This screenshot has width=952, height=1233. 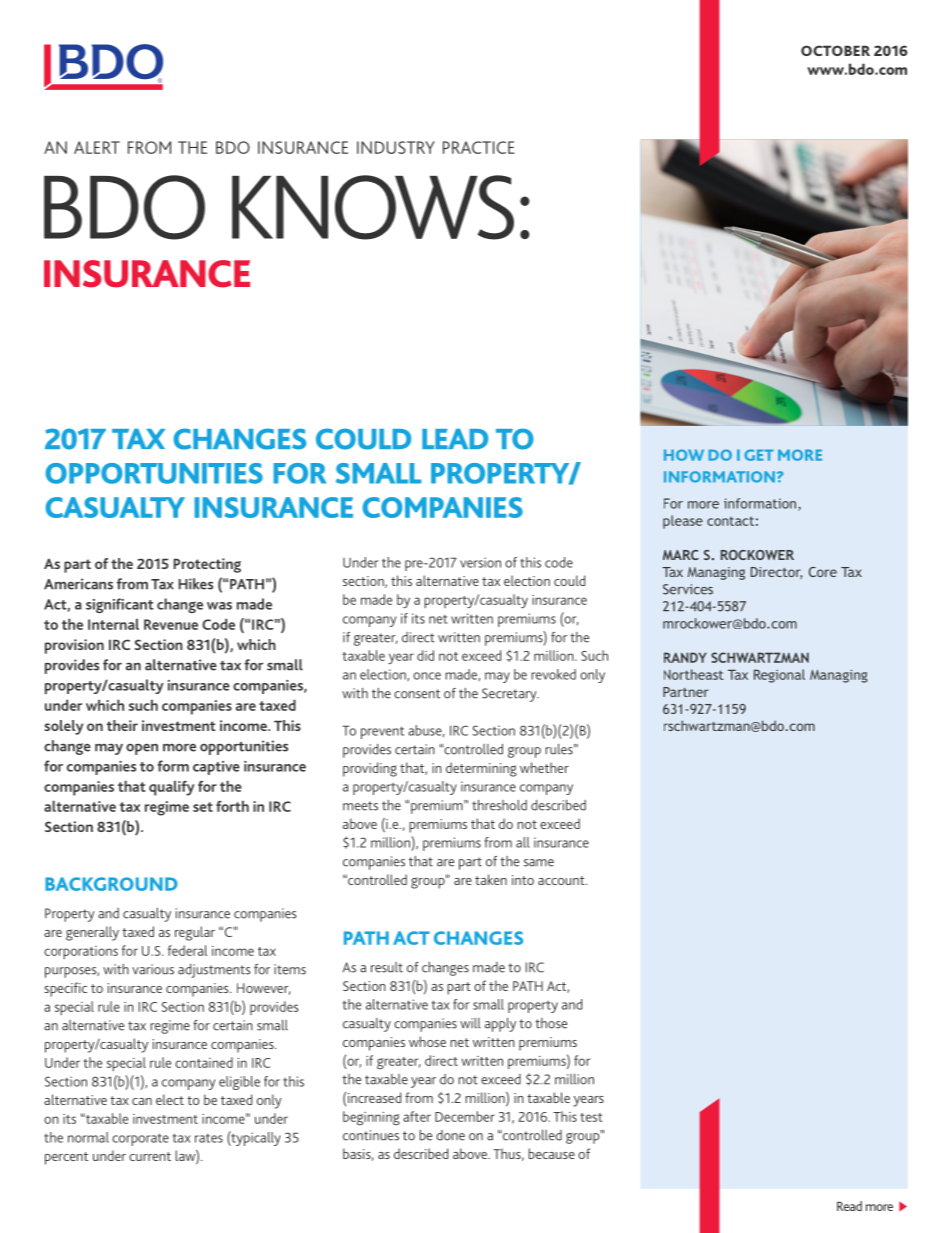 I want to click on LEAD, so click(x=455, y=439).
